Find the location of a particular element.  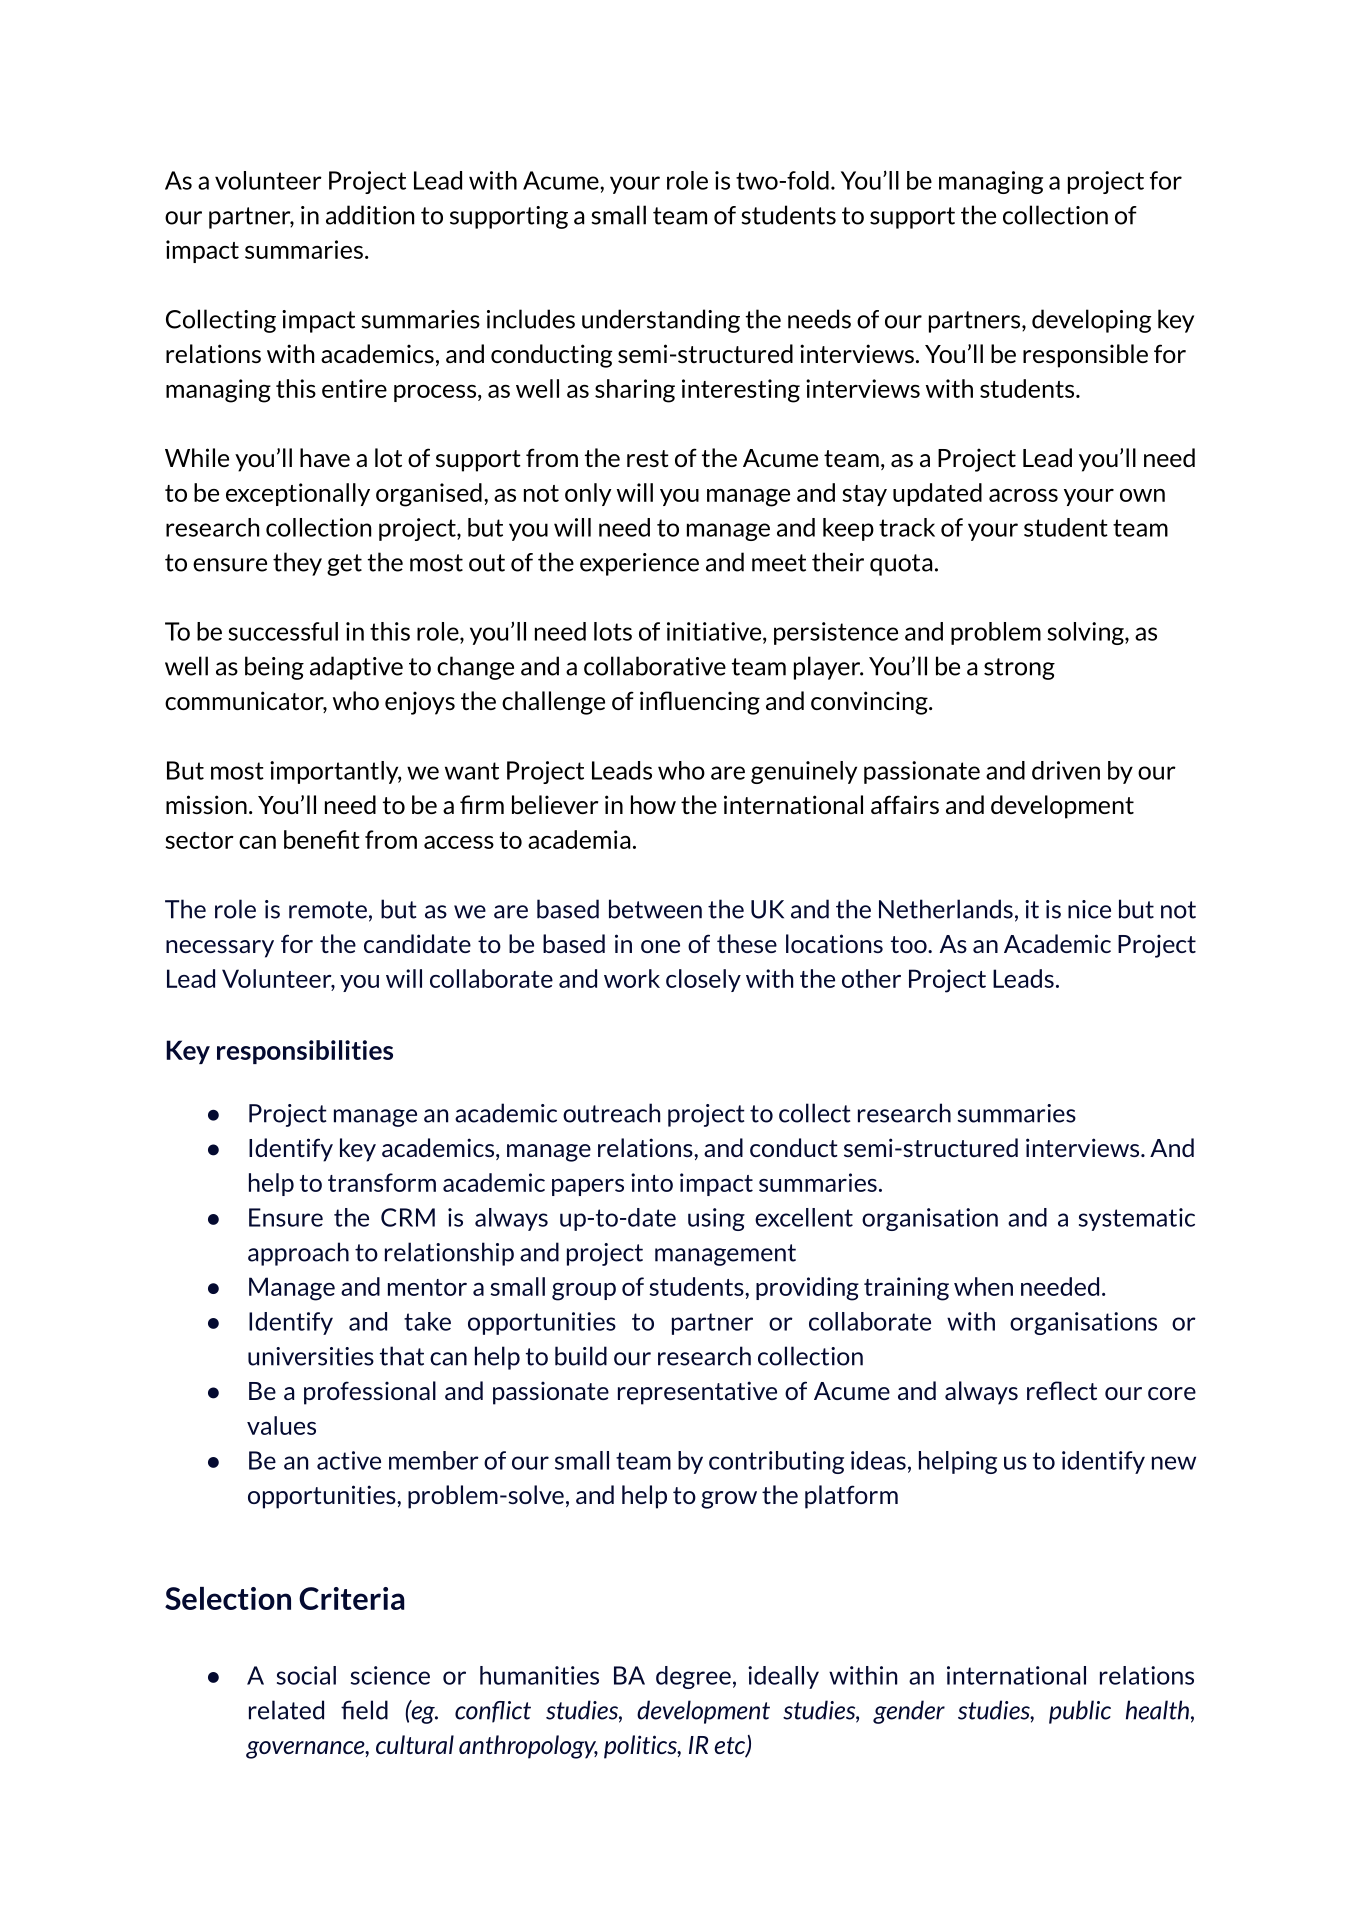

developing is located at coordinates (1092, 321).
